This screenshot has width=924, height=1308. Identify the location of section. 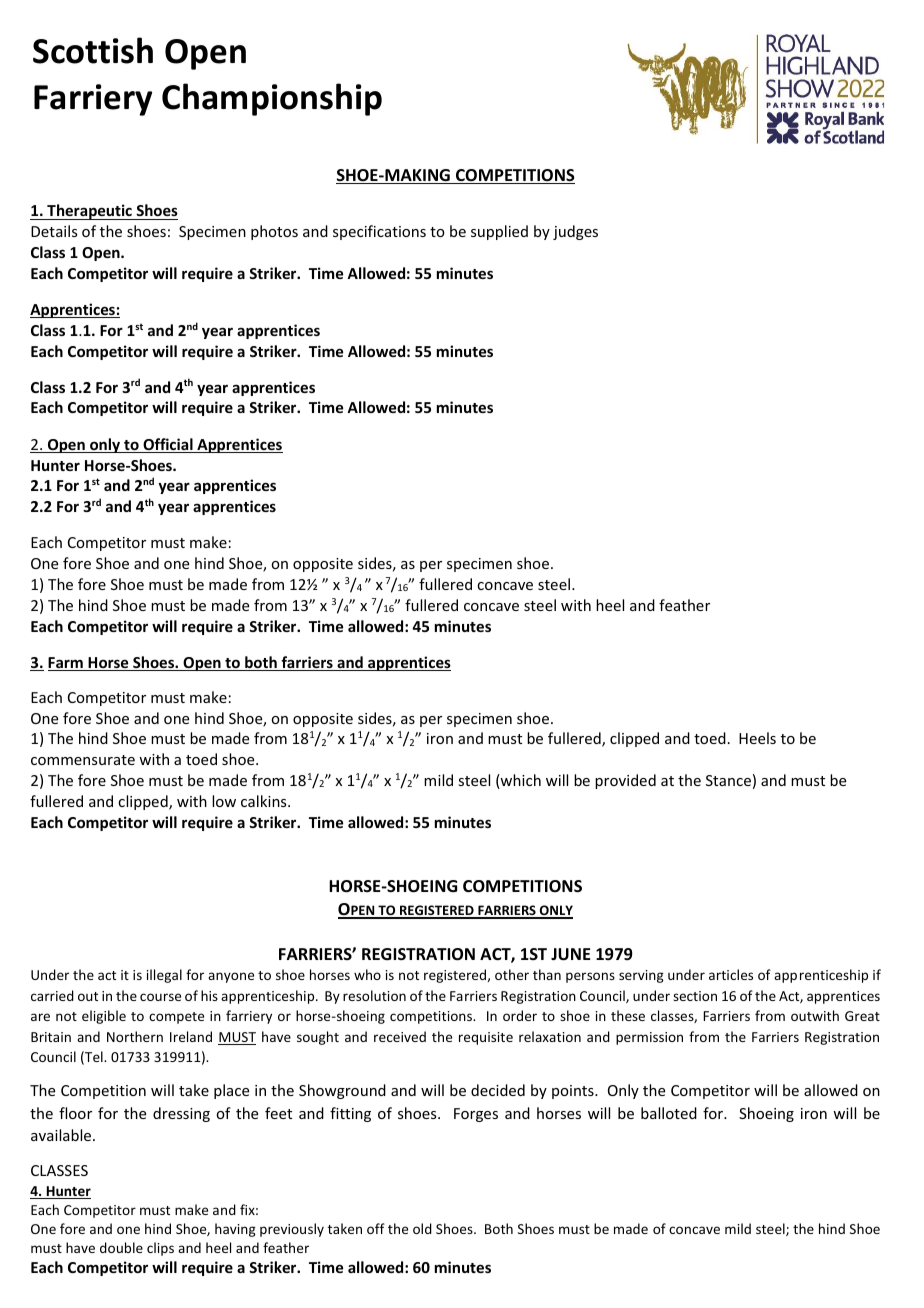
(695, 996).
